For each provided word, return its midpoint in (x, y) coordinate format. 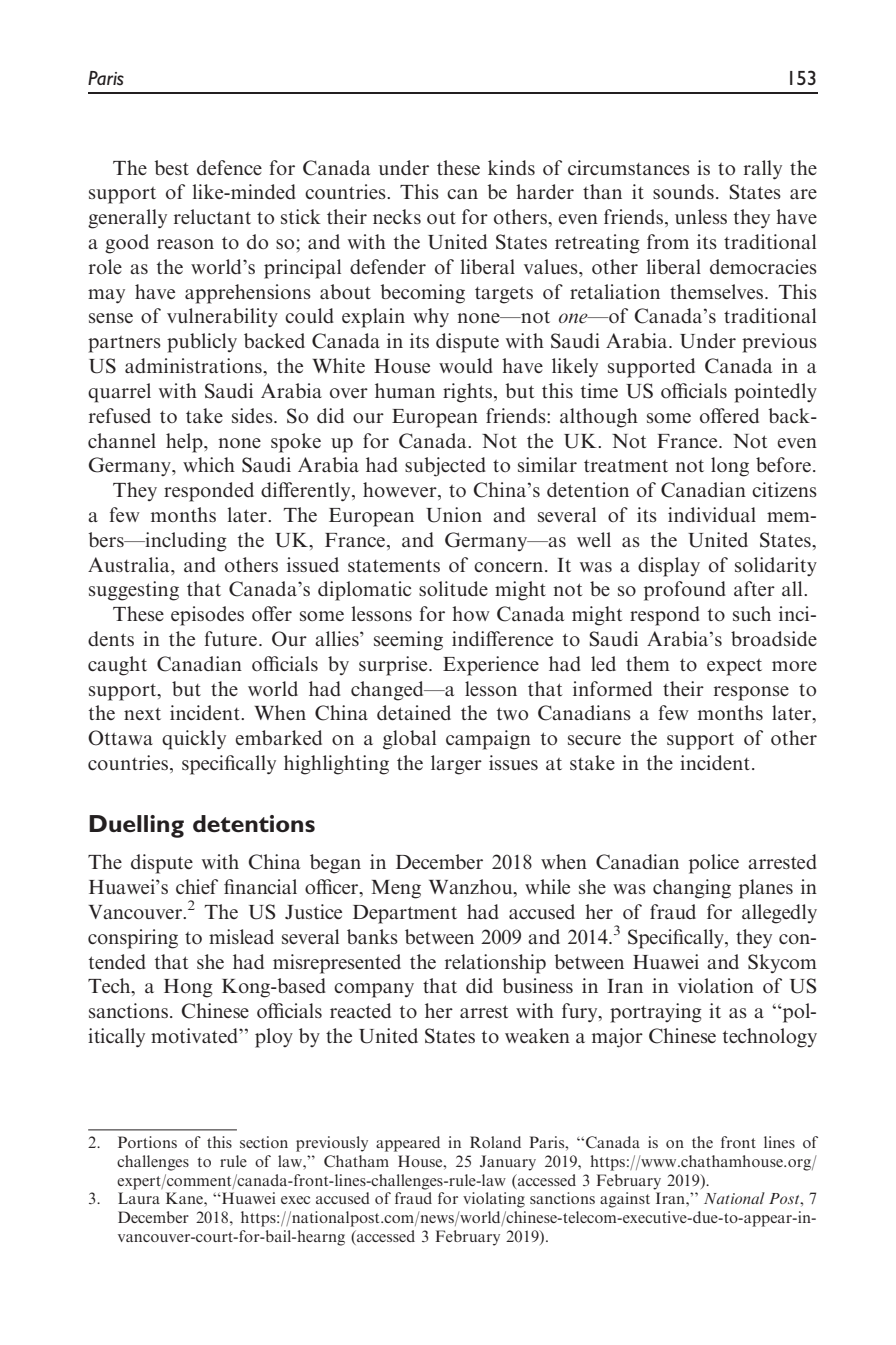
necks (397, 216)
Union (454, 515)
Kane (185, 1198)
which (209, 464)
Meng (396, 889)
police (714, 864)
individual (712, 514)
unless (701, 216)
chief (197, 886)
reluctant (212, 216)
